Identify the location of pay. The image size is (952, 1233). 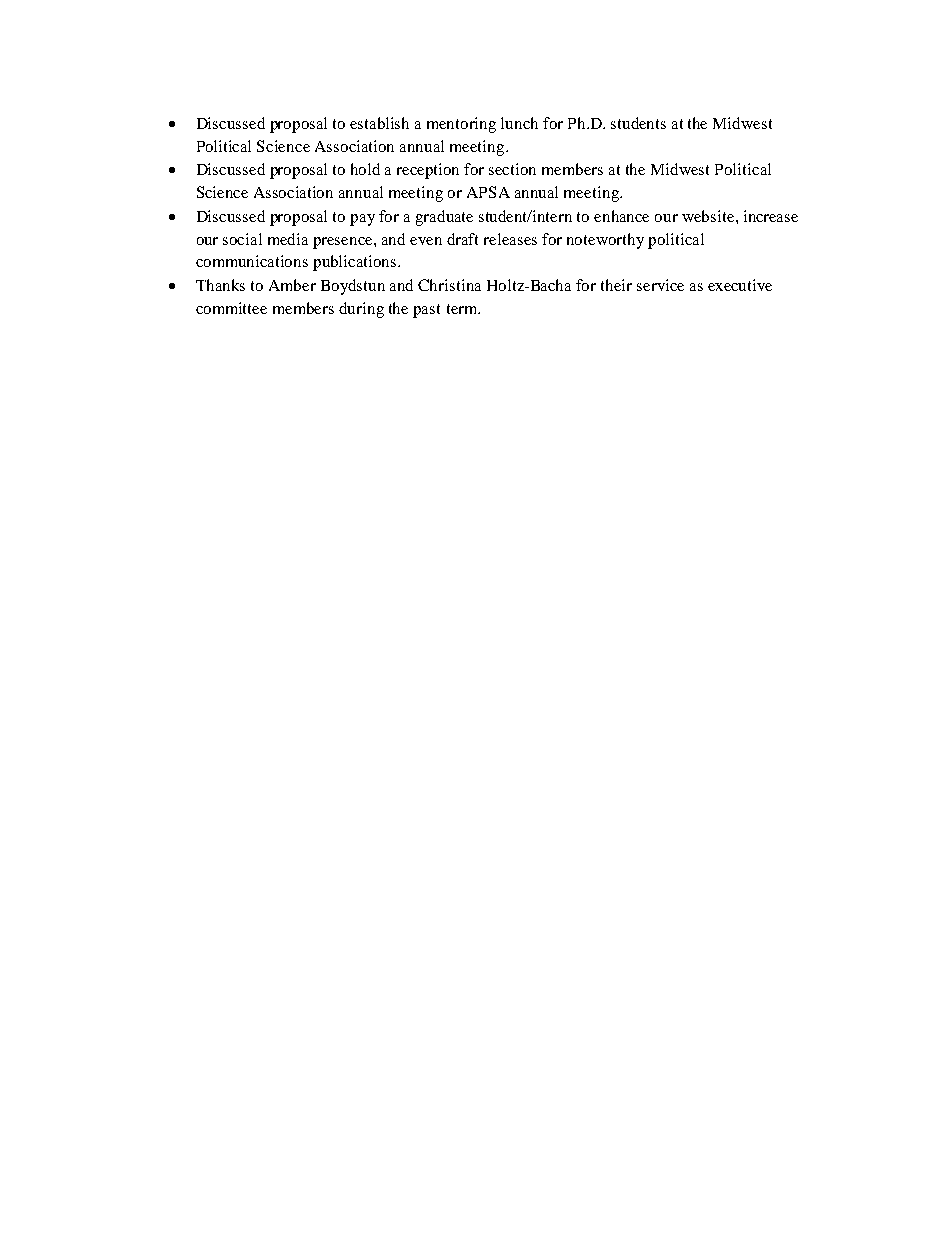
(362, 220).
